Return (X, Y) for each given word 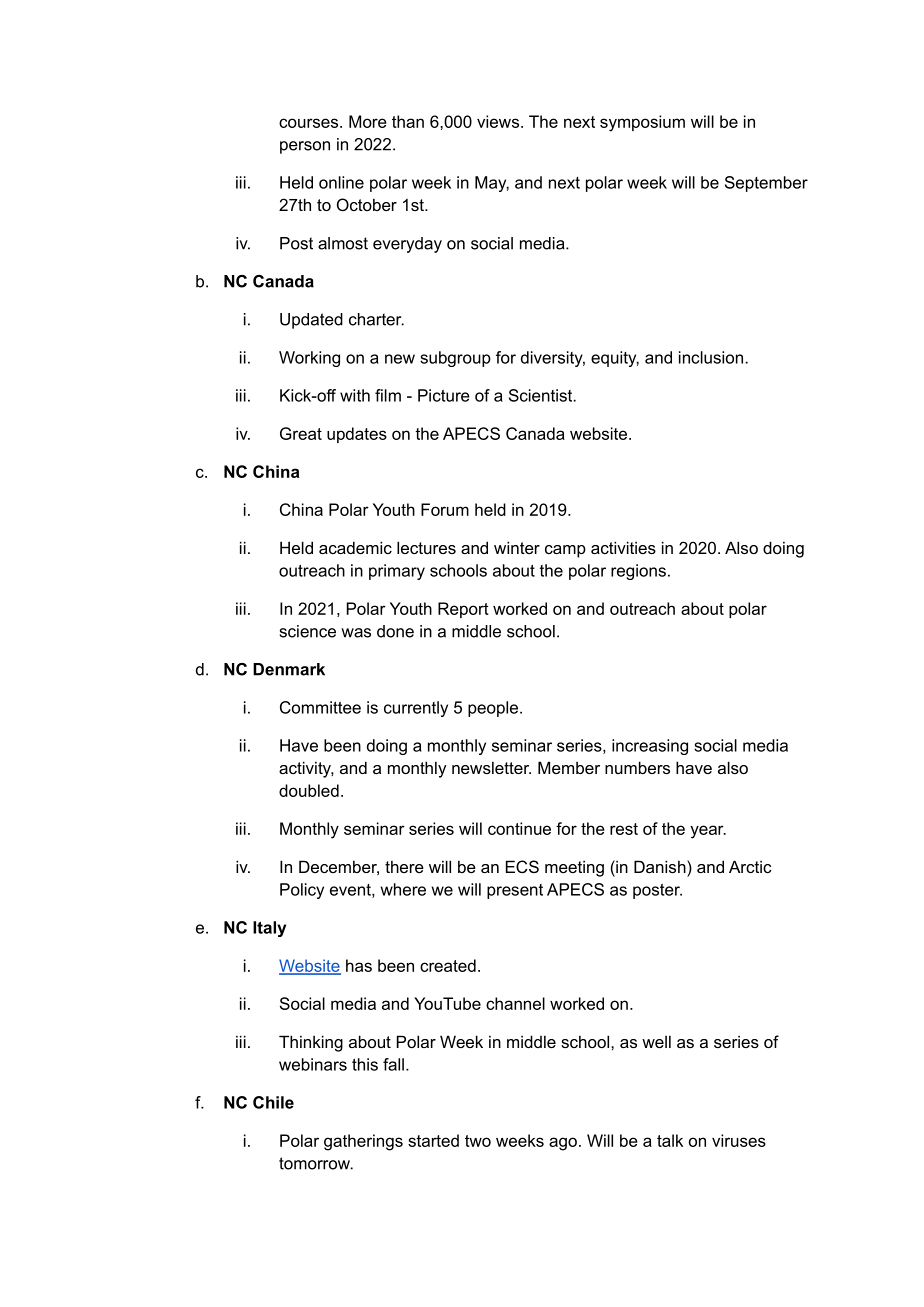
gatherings (363, 1142)
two (478, 1141)
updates (357, 435)
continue (519, 828)
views (498, 121)
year (708, 832)
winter (517, 547)
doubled (309, 790)
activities (623, 547)
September (766, 184)
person (305, 147)
